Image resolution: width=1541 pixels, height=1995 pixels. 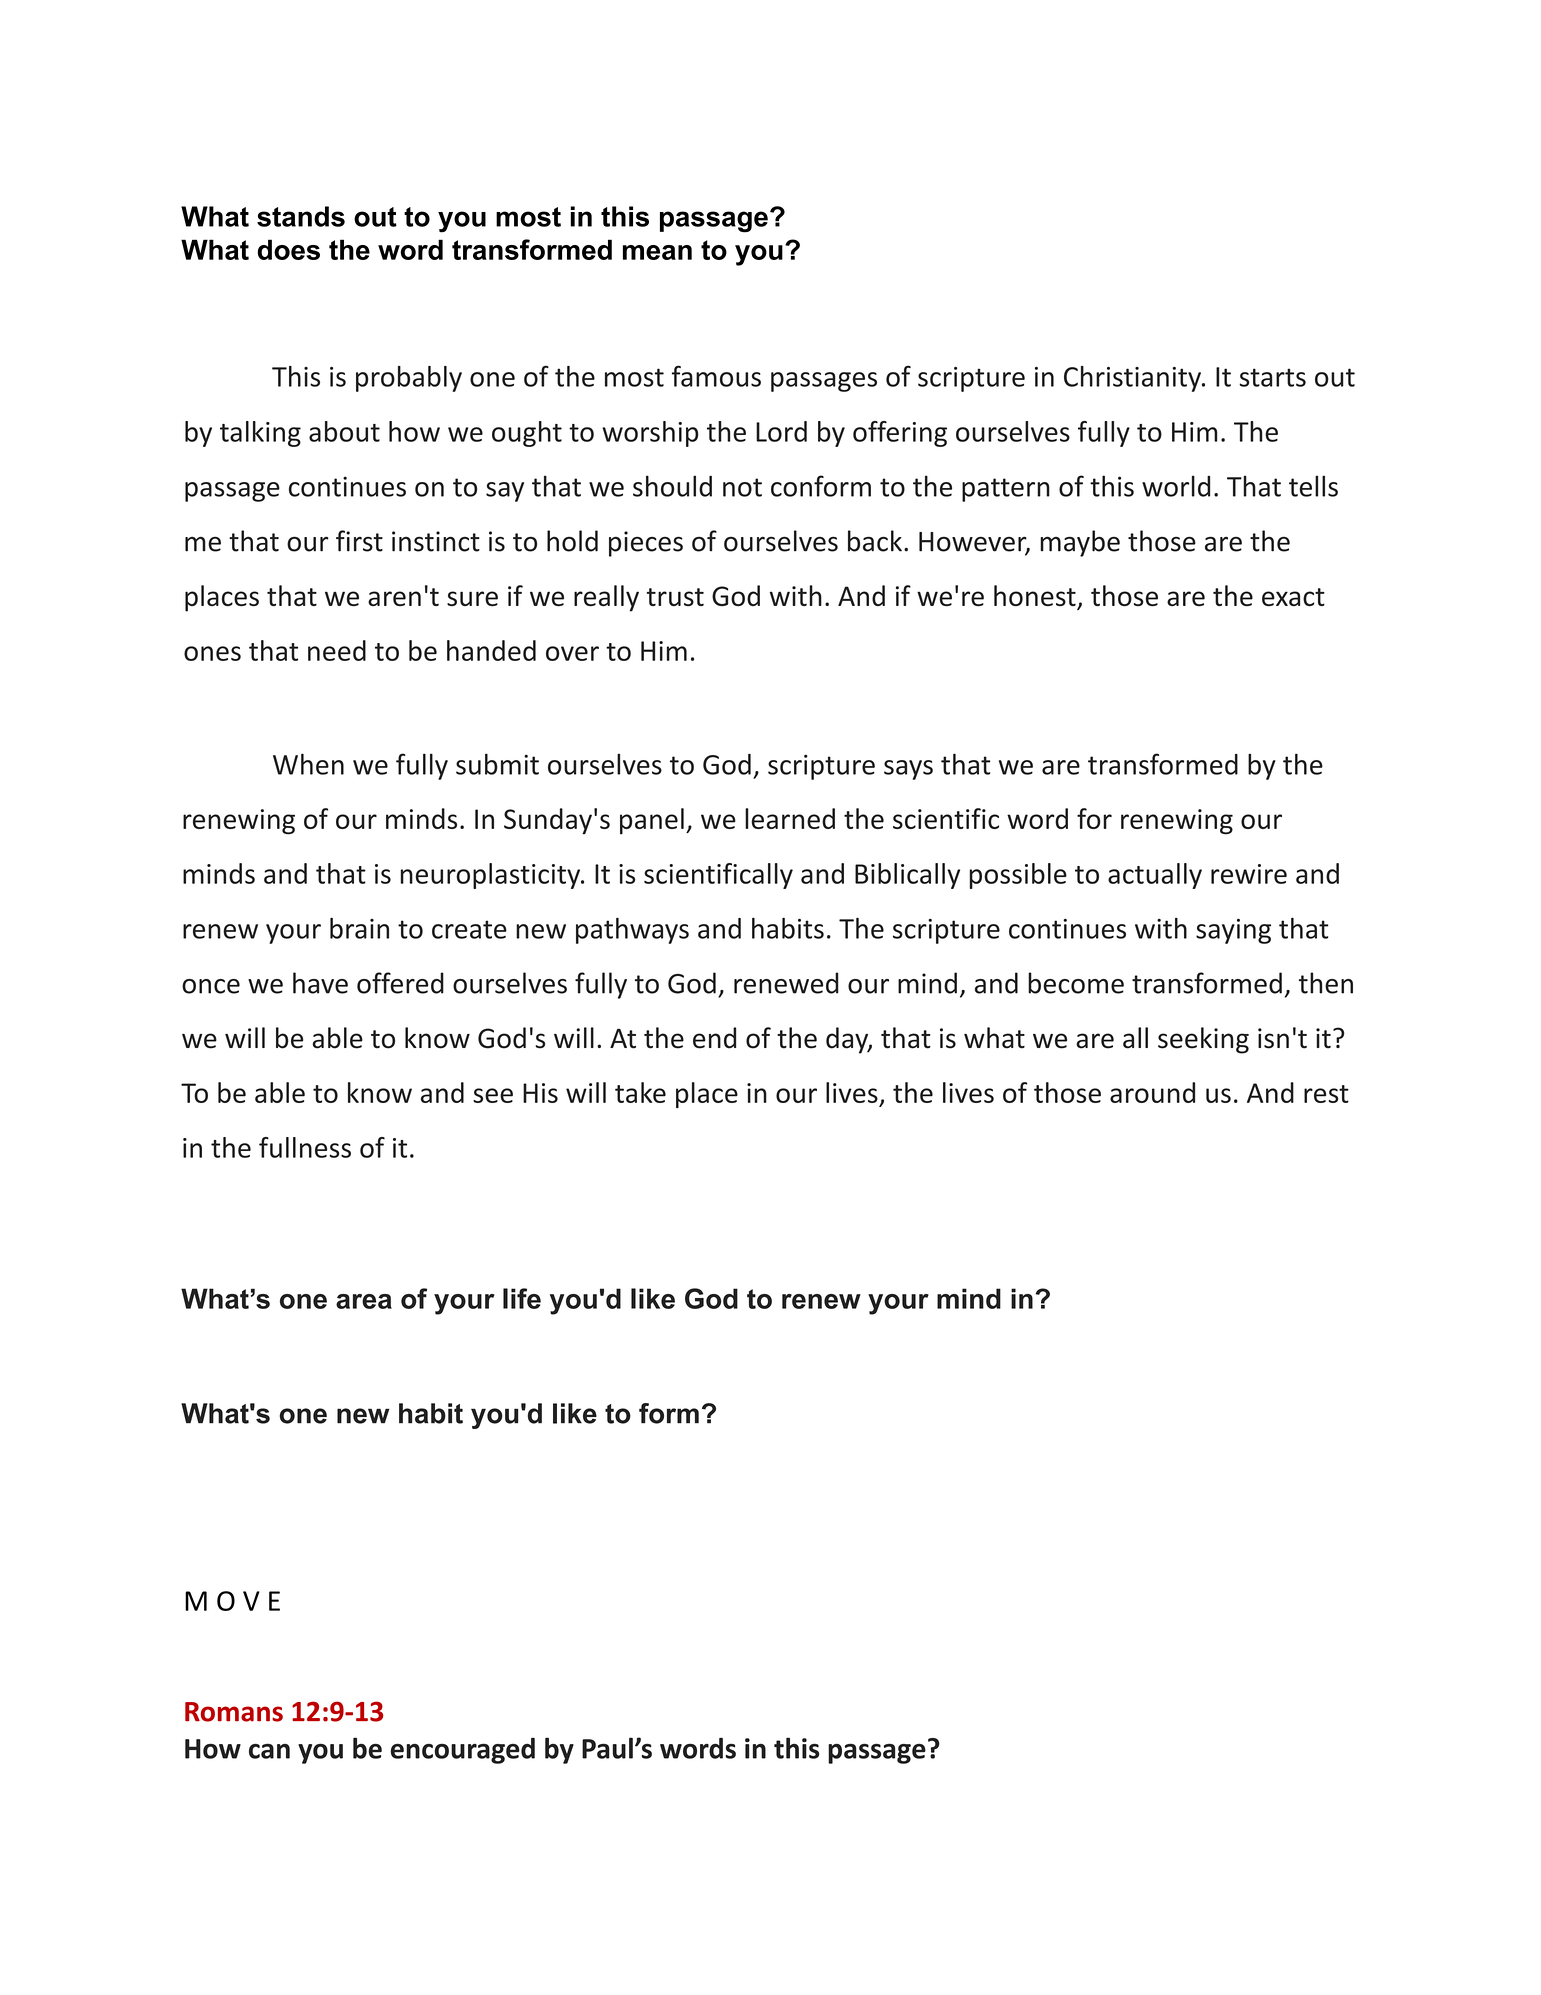 I want to click on world, so click(x=1176, y=486).
